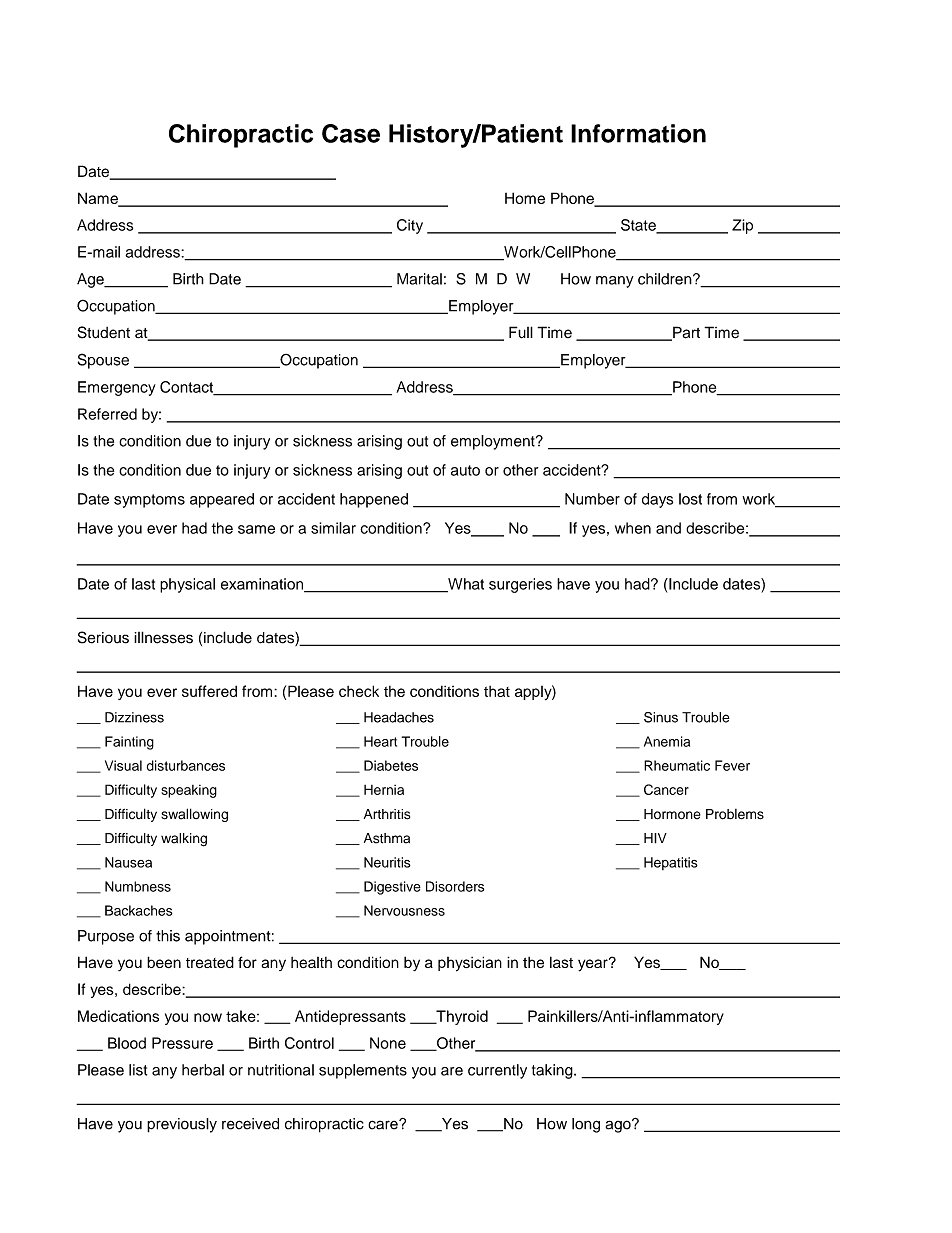 This screenshot has height=1233, width=952. I want to click on Hepatitis, so click(671, 863).
